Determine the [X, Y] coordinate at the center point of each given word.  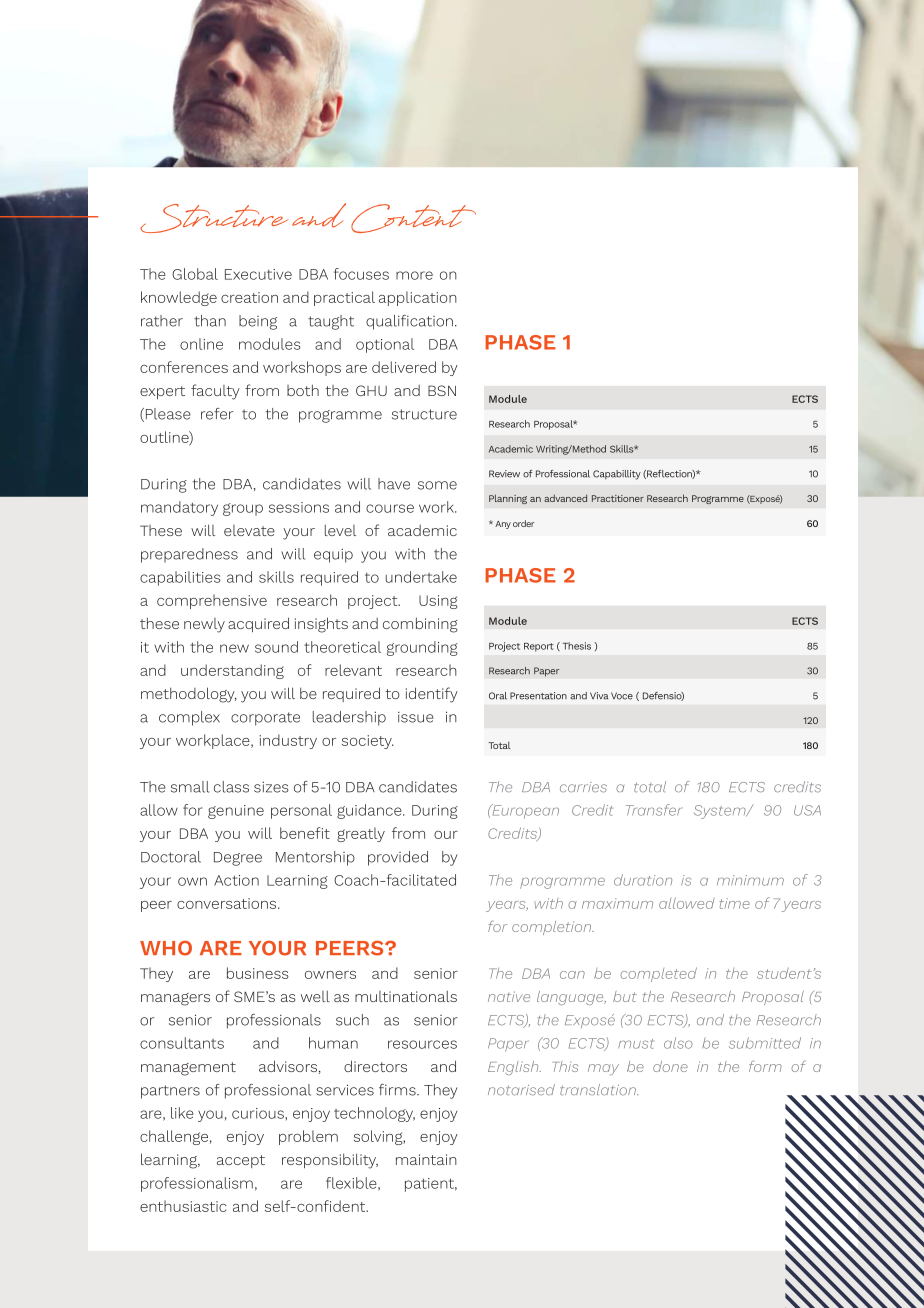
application [418, 298]
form [765, 1066]
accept [241, 1161]
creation [249, 297]
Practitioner [618, 498]
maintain [426, 1159]
